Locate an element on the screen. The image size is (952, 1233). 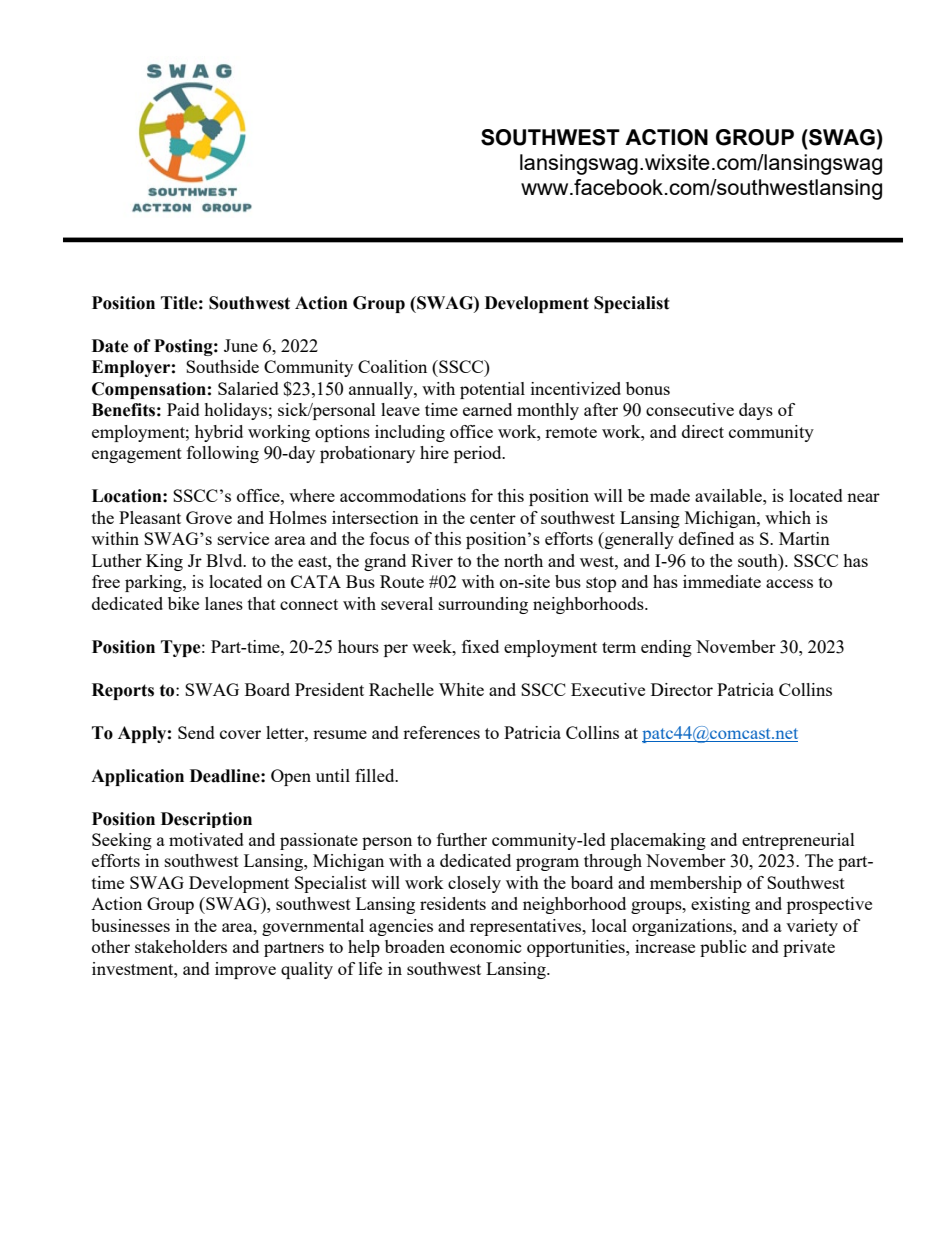
June is located at coordinates (241, 345).
